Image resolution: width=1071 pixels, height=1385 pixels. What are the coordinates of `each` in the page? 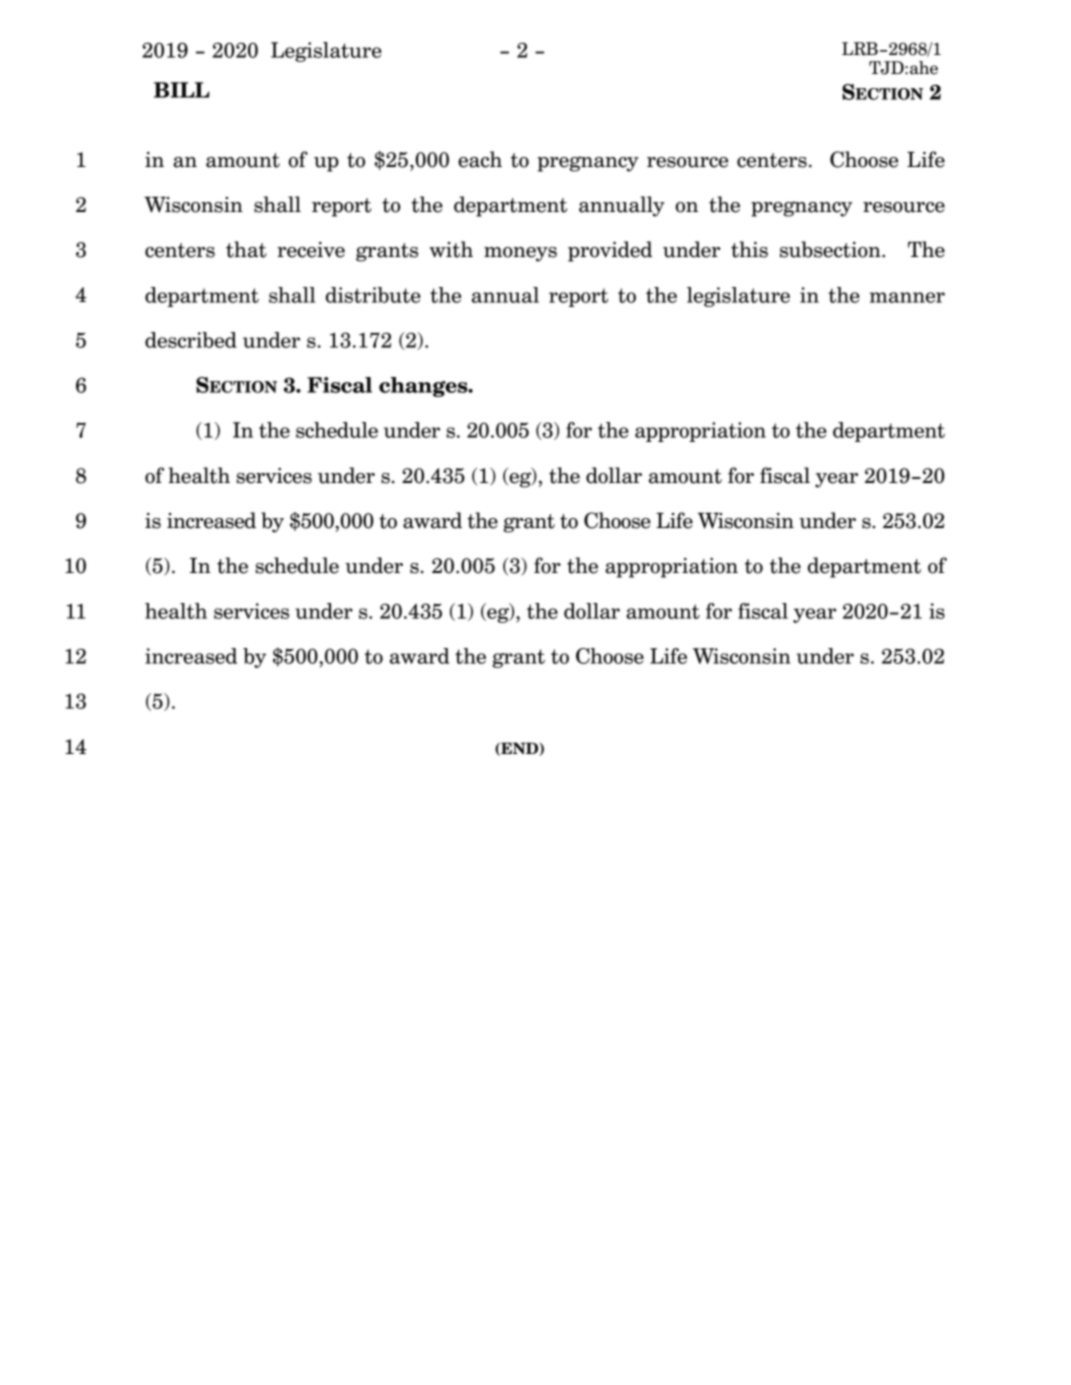 It's located at (480, 159).
